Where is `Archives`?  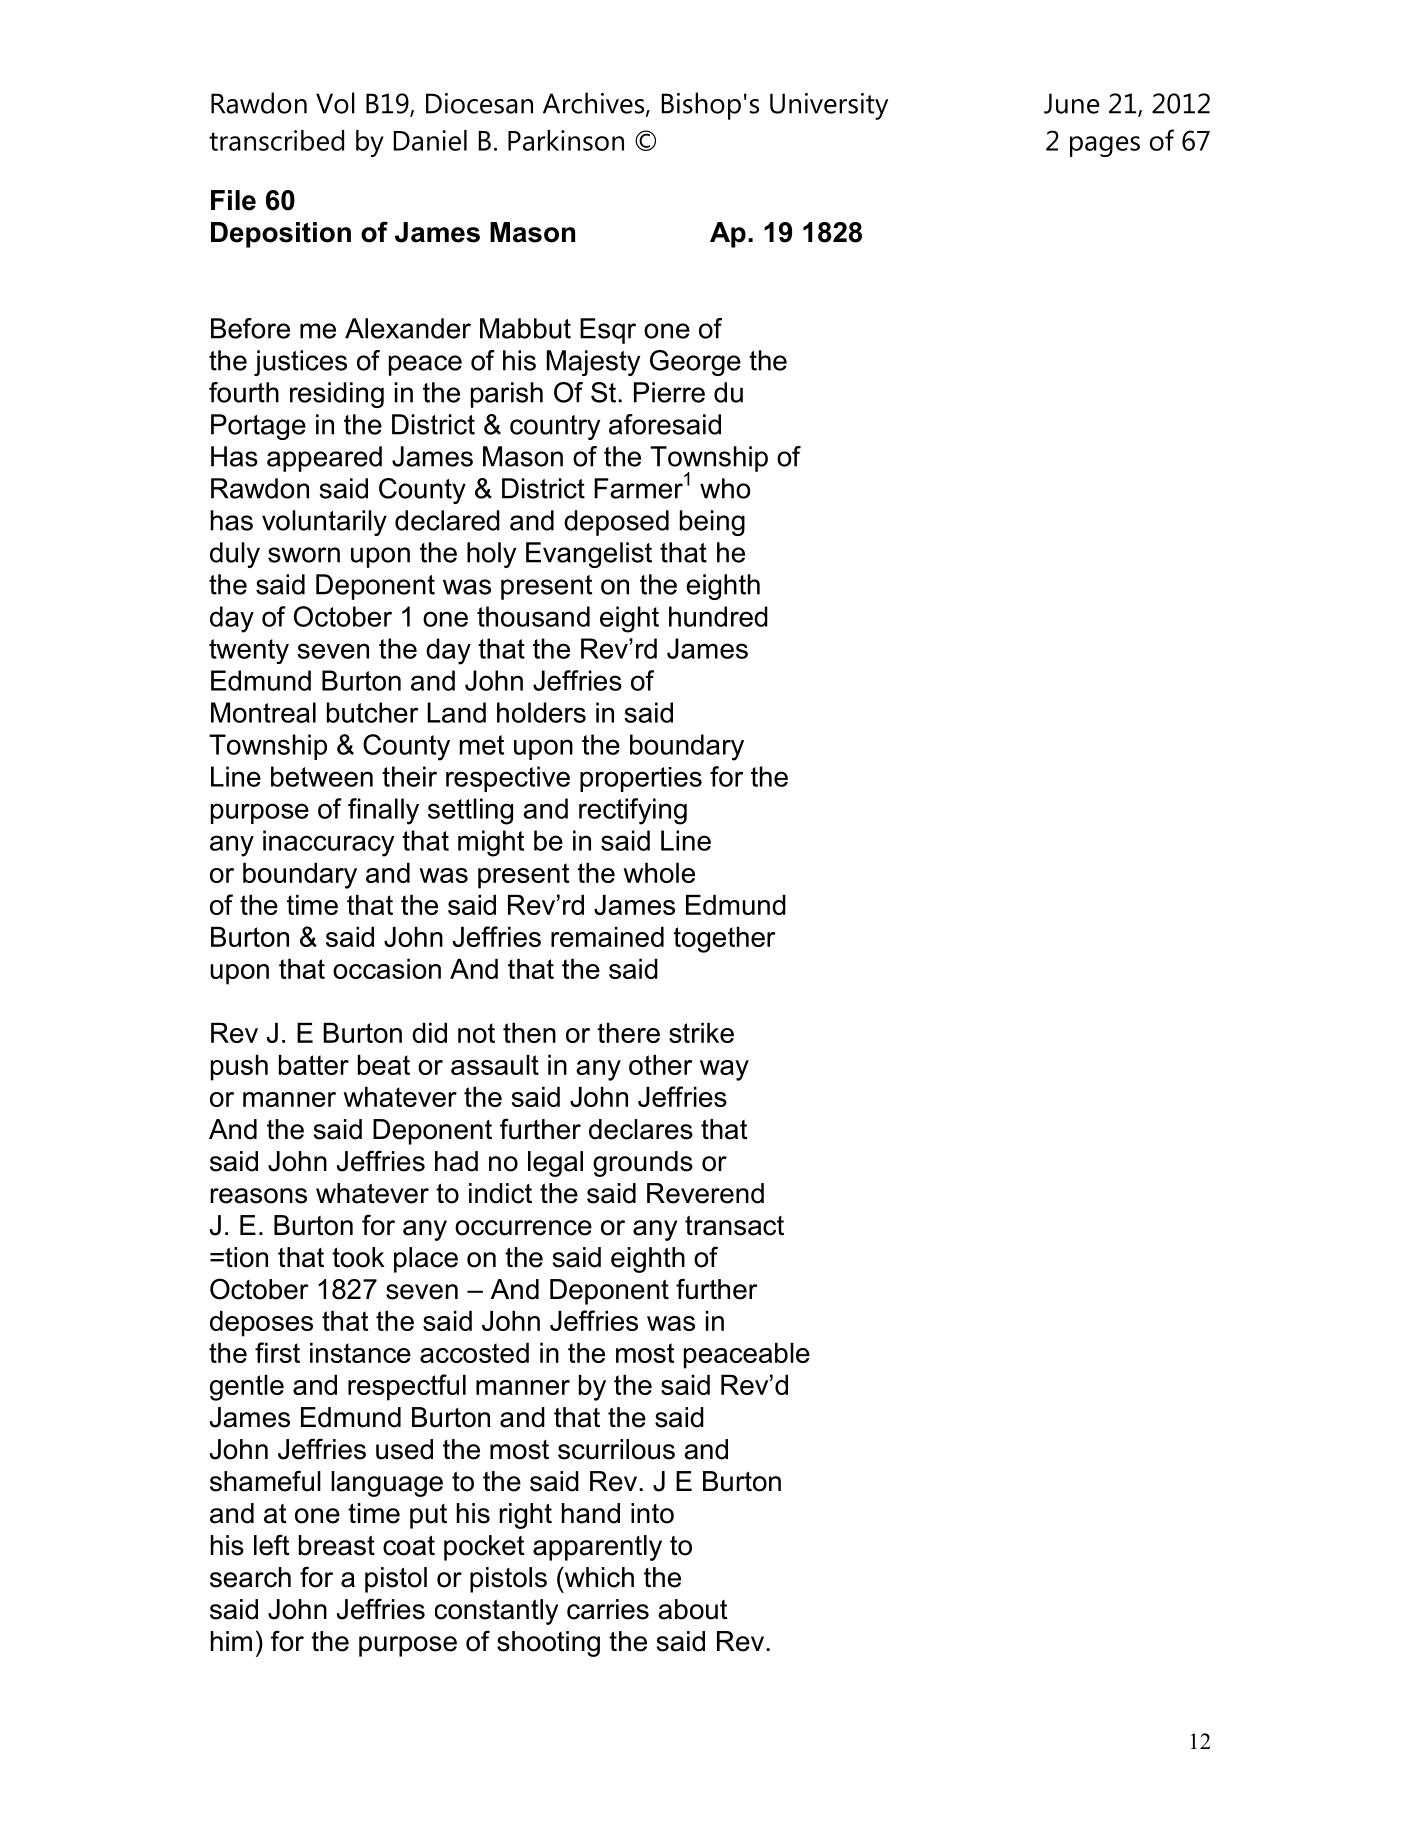 Archives is located at coordinates (595, 104).
